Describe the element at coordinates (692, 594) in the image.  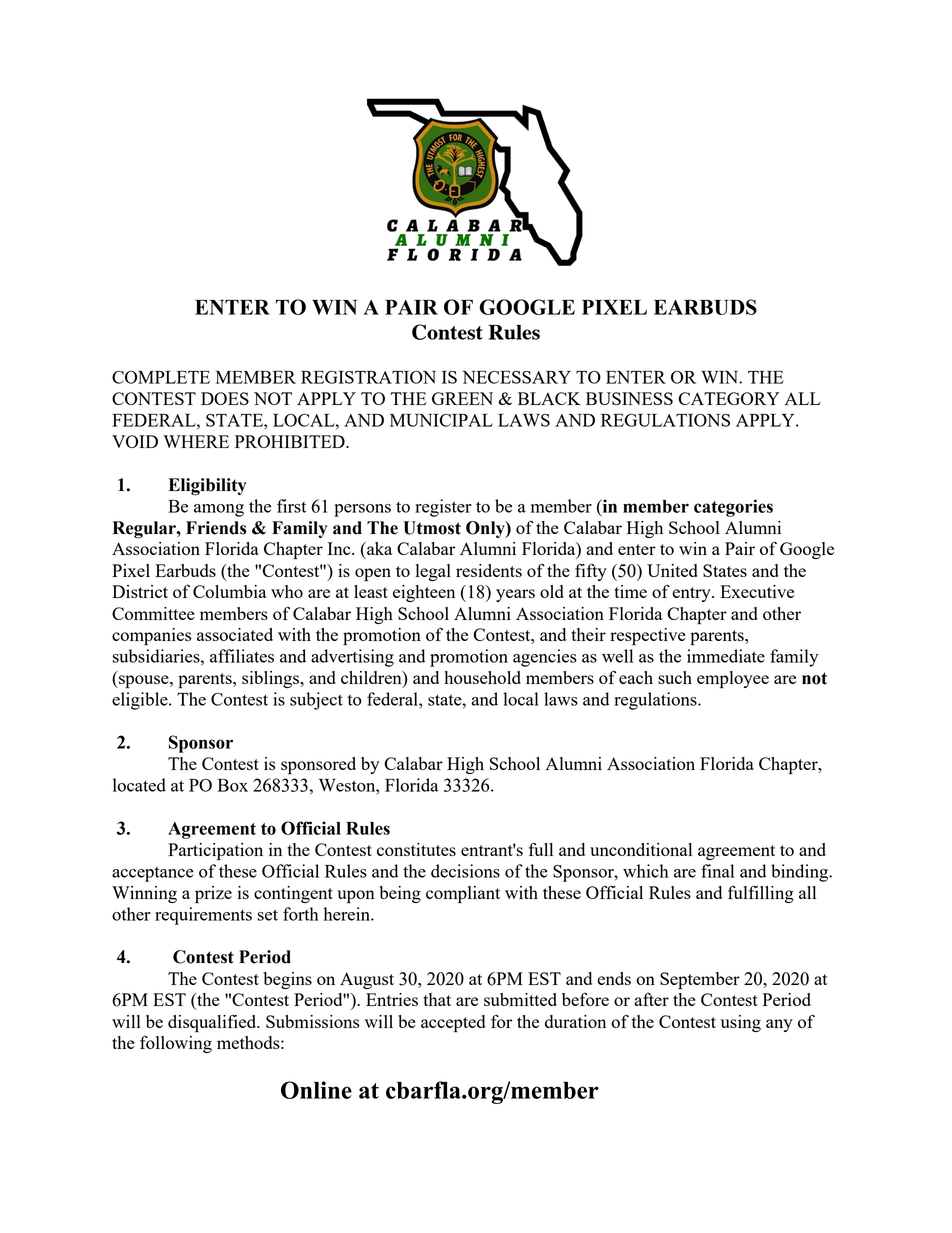
I see `entry` at that location.
